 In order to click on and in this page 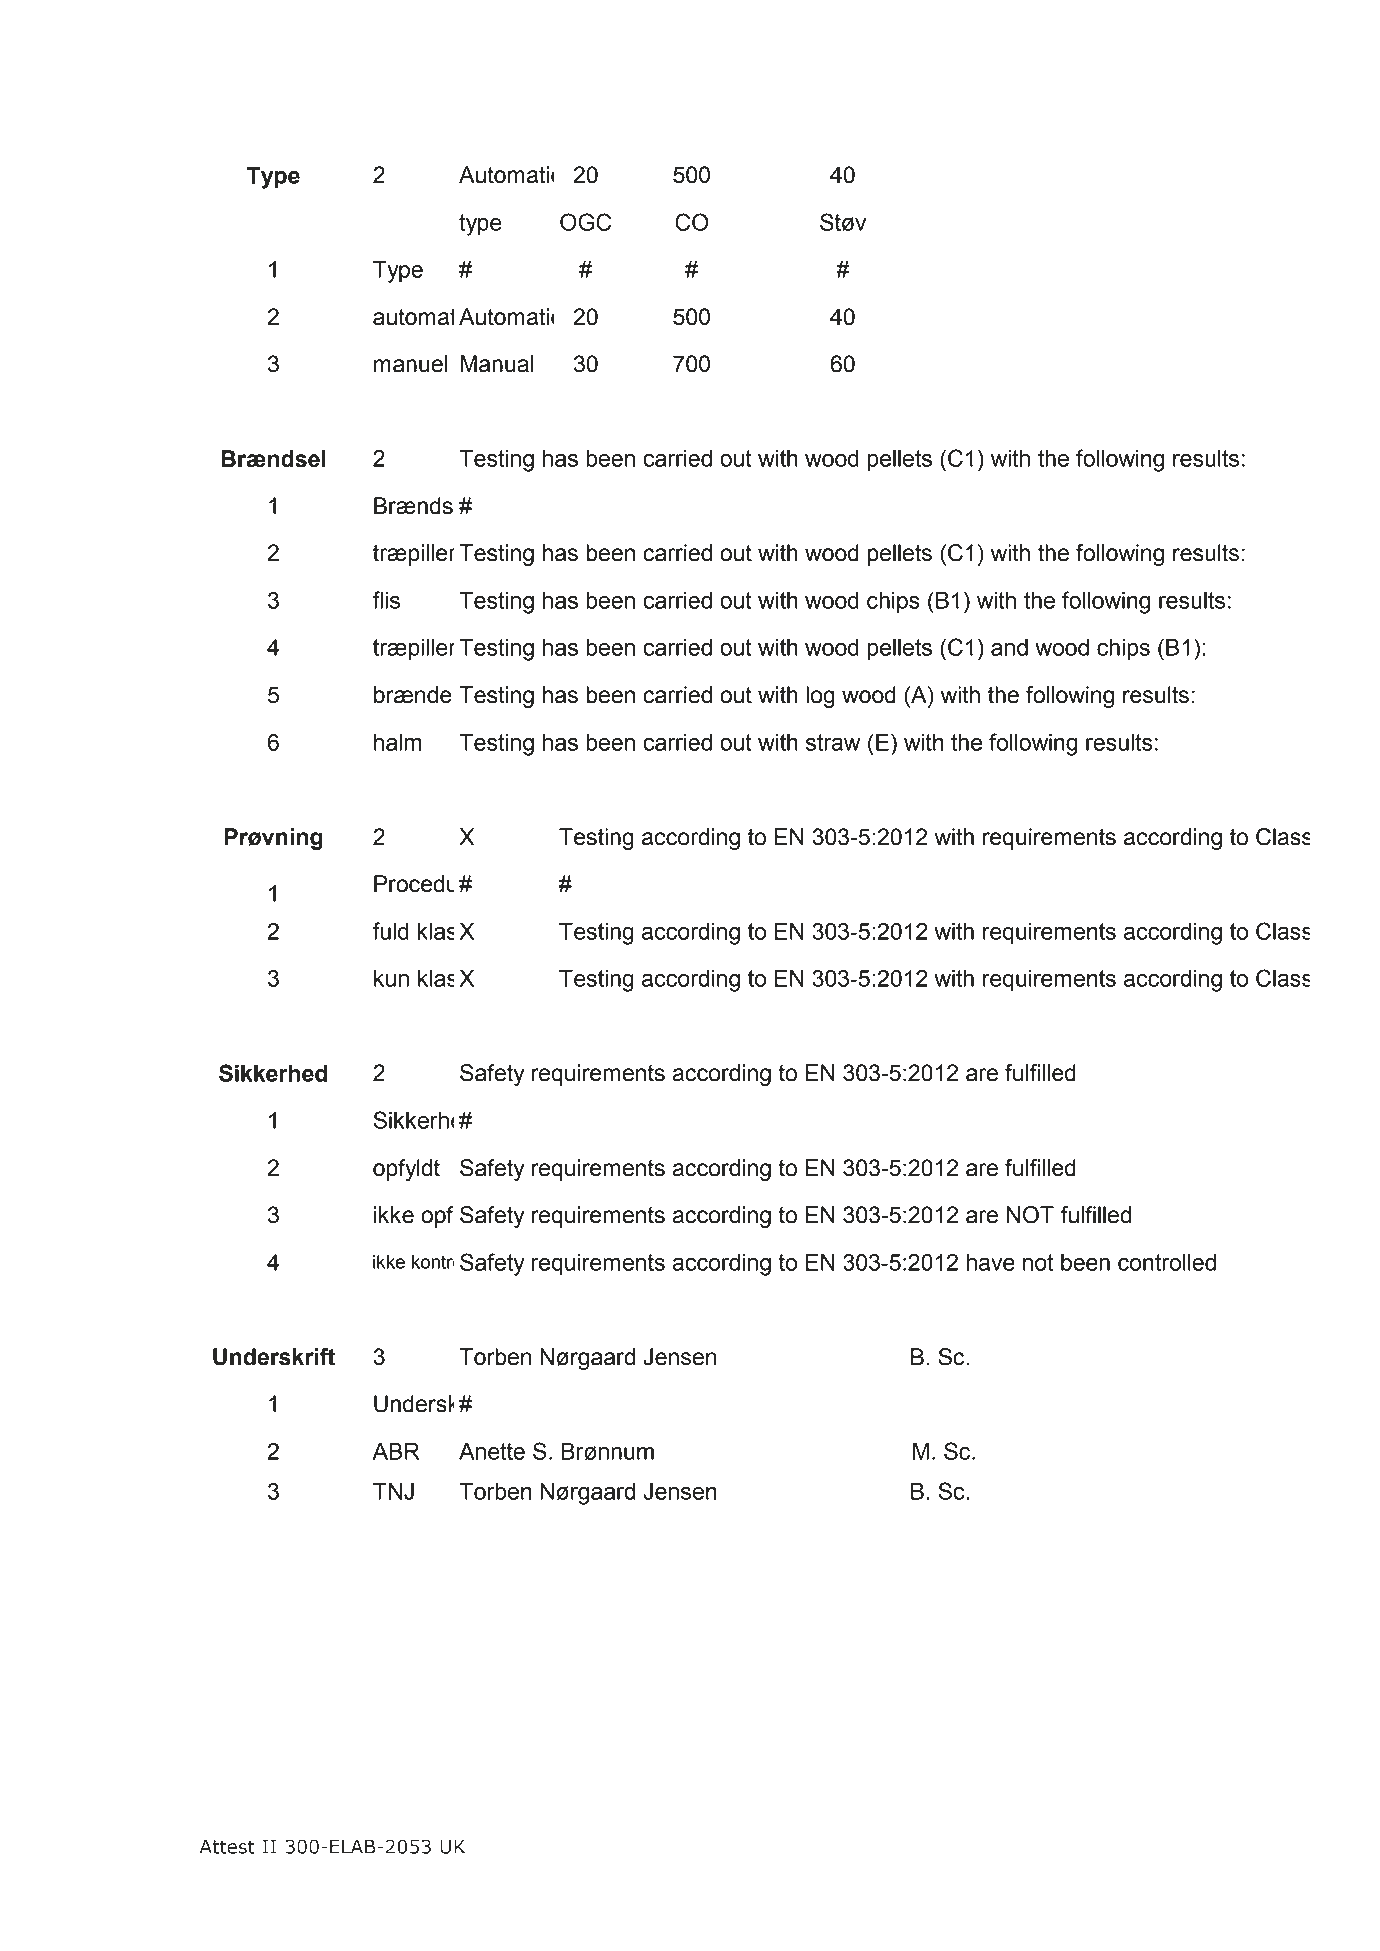, I will do `click(1009, 647)`.
